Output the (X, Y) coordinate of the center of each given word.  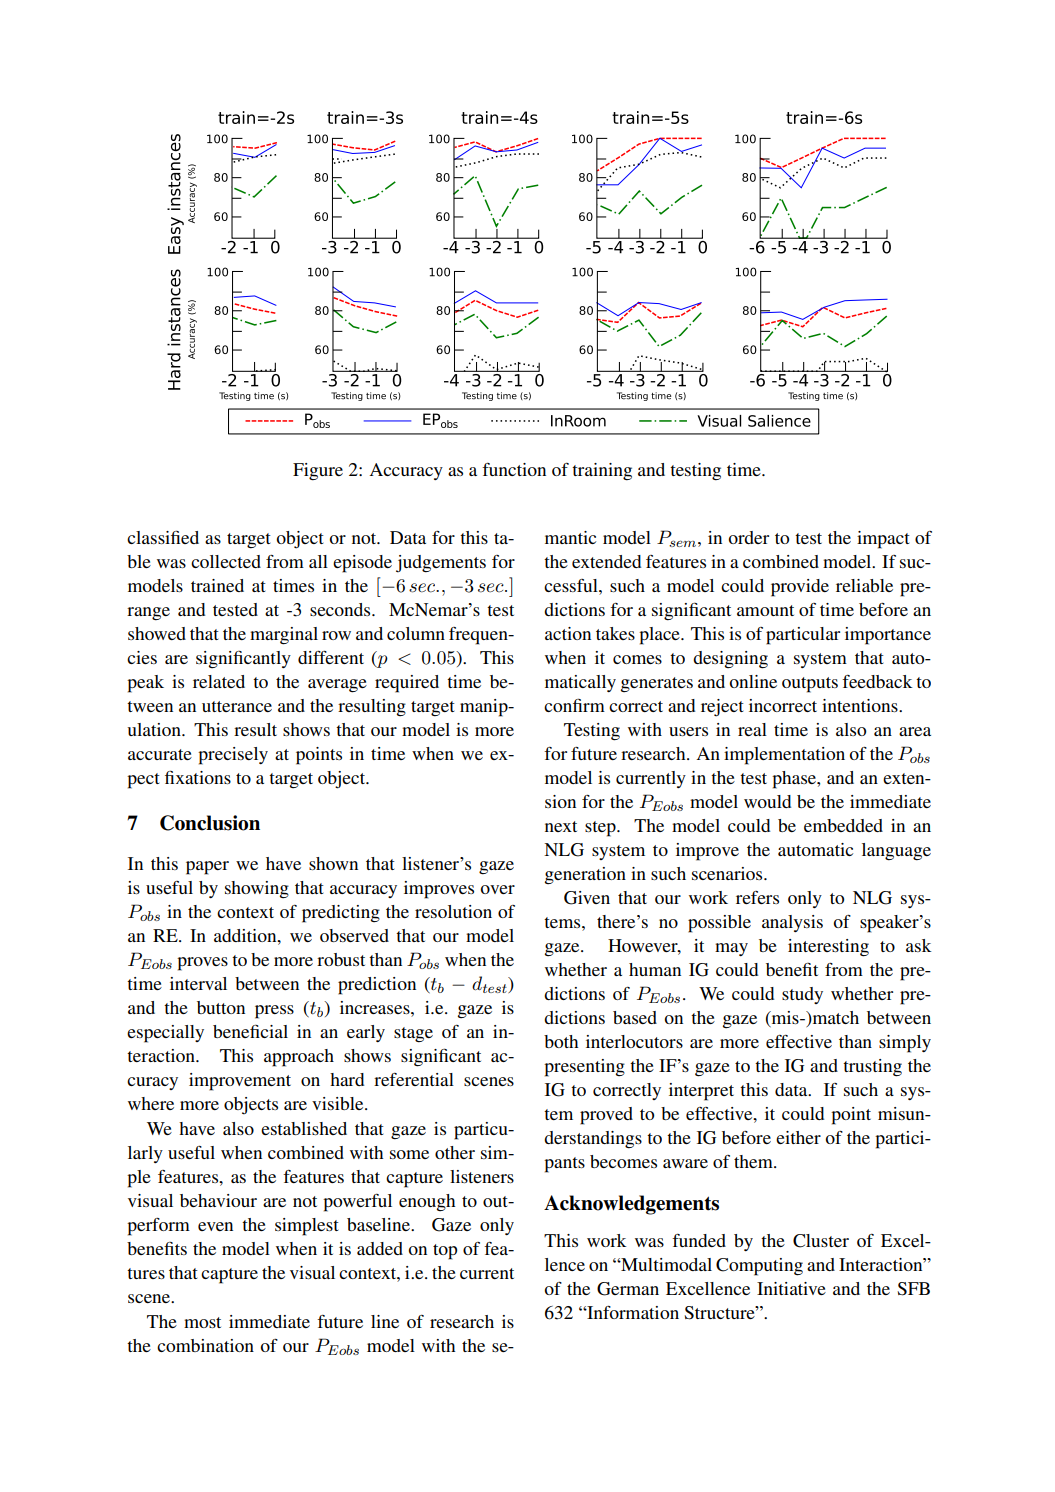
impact (883, 540)
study (802, 995)
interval (198, 983)
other (455, 1152)
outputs (810, 685)
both (561, 1041)
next (561, 826)
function (514, 469)
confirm (574, 705)
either (798, 1137)
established (304, 1128)
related (219, 681)
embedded (843, 825)
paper (207, 868)
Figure (318, 472)
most (202, 1322)
